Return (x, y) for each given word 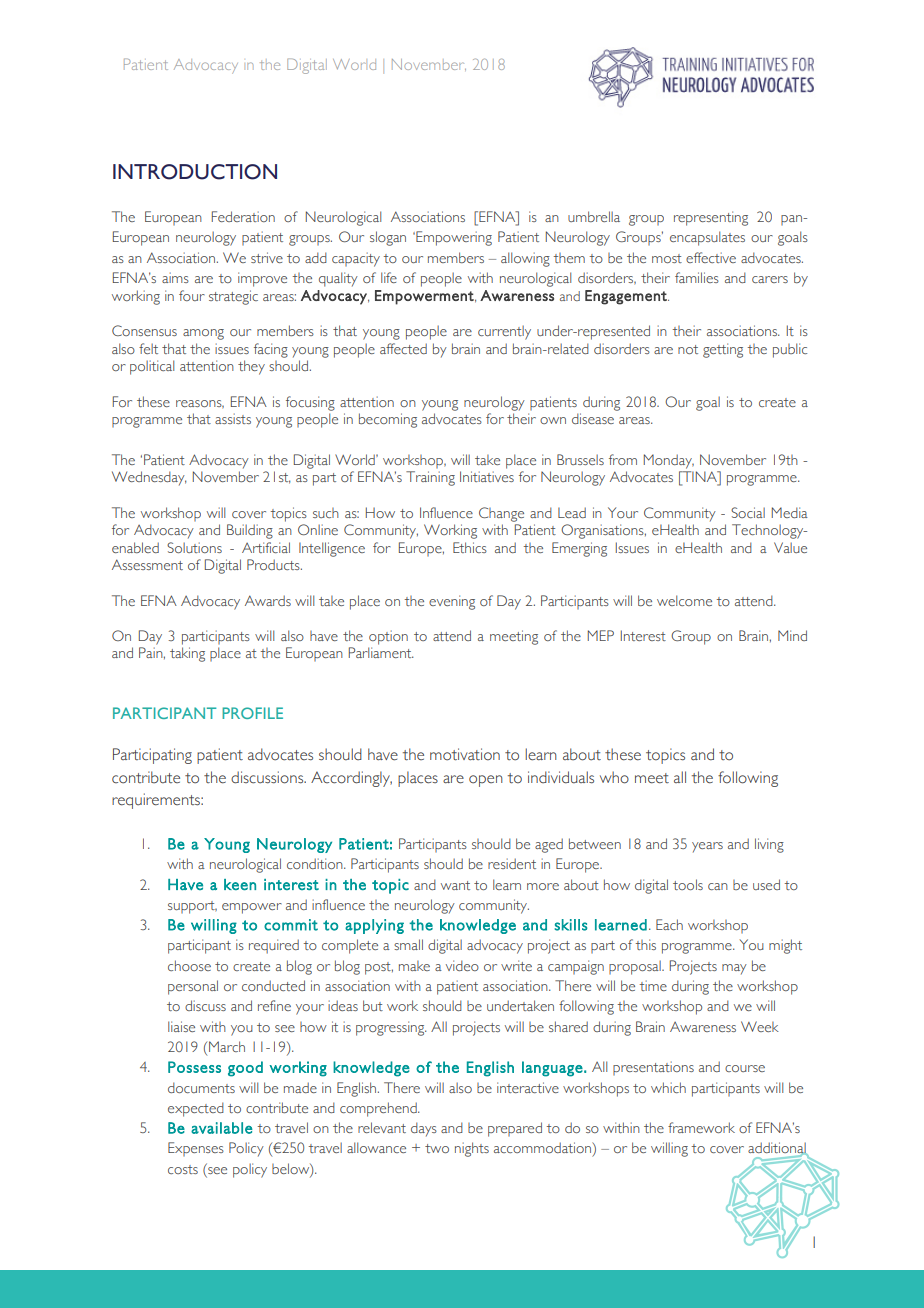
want (455, 885)
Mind (792, 635)
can (718, 886)
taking (187, 654)
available (222, 1128)
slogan (388, 238)
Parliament (381, 652)
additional (778, 1149)
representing (711, 218)
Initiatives (487, 476)
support (192, 907)
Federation (243, 216)
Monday (669, 461)
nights (472, 1149)
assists (233, 418)
